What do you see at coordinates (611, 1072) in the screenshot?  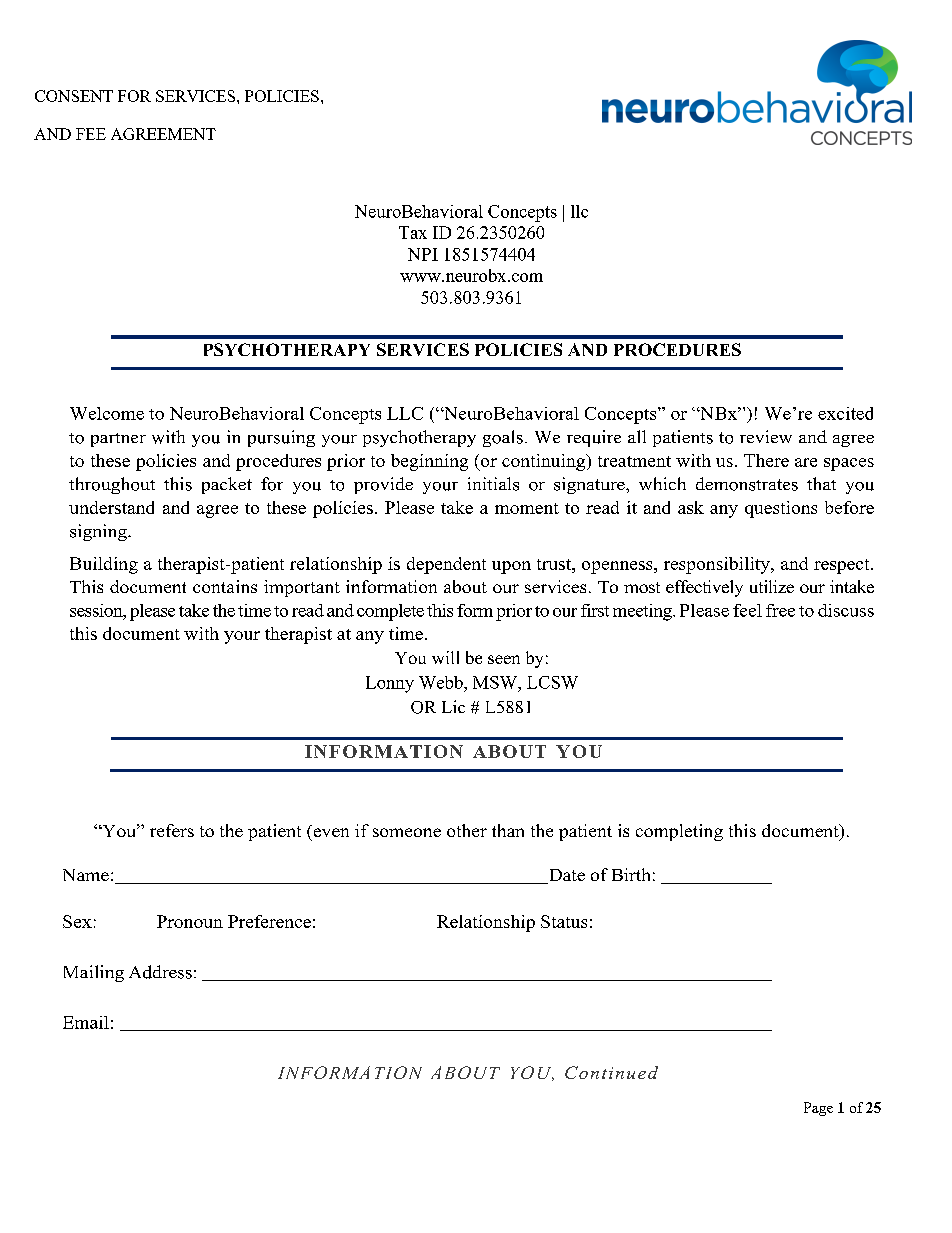 I see `Continued` at bounding box center [611, 1072].
